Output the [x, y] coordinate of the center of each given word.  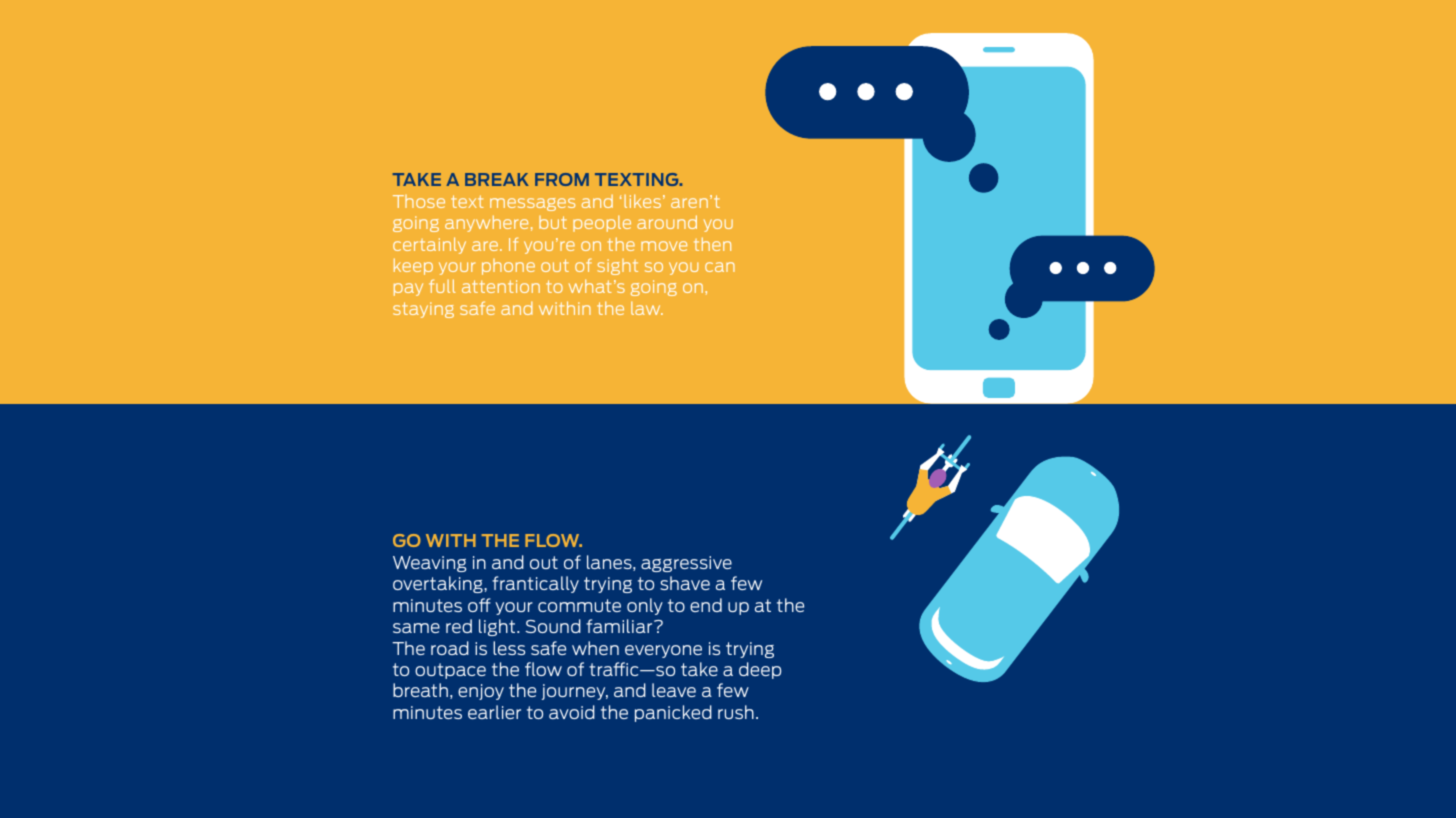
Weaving [429, 564]
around [667, 222]
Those [419, 201]
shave [685, 583]
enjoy [481, 692]
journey [575, 692]
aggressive [686, 564]
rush [736, 712]
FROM [562, 179]
